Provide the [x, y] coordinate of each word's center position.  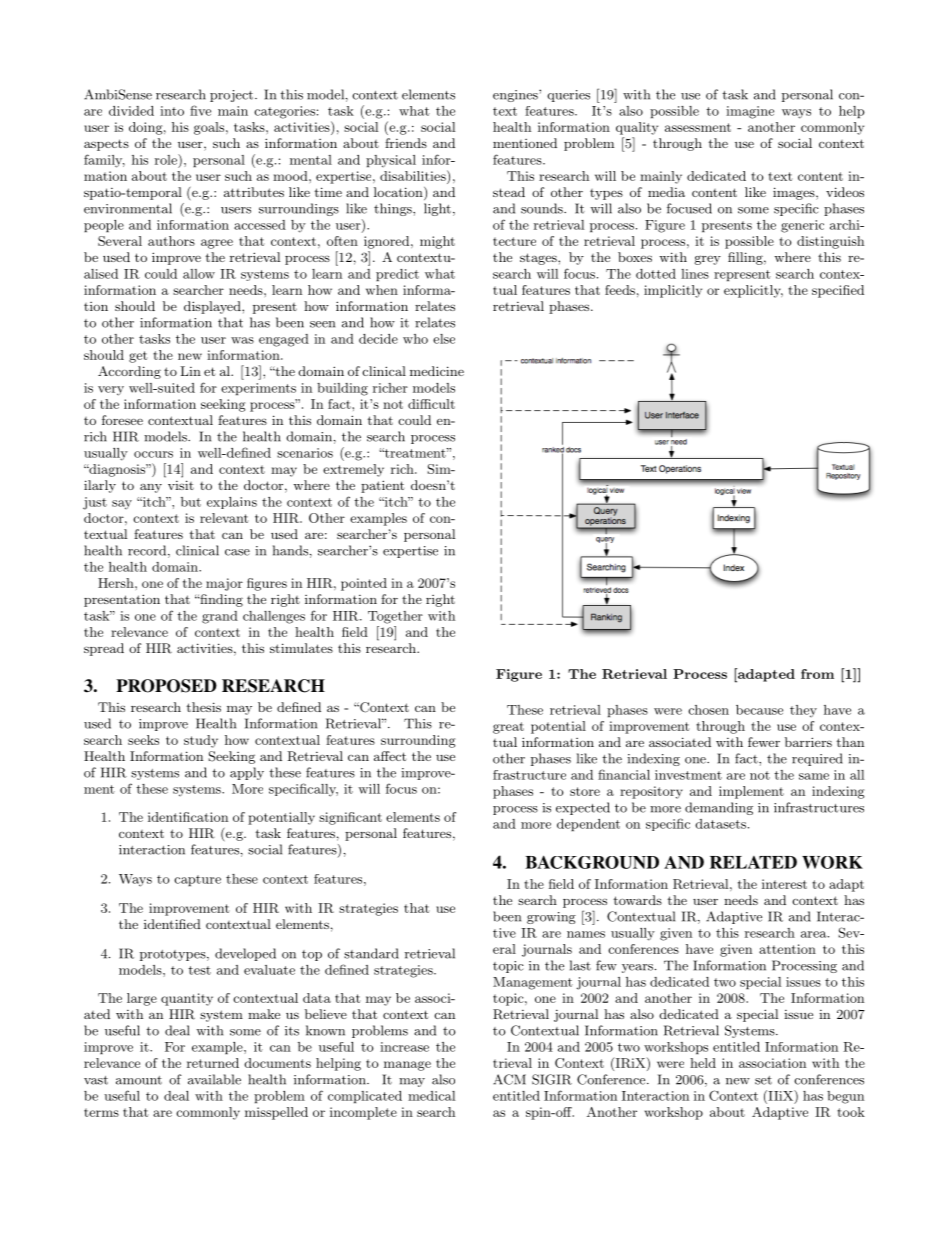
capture [197, 880]
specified [838, 291]
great [508, 728]
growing [551, 918]
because [759, 710]
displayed [213, 307]
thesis [203, 707]
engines [516, 96]
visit [181, 485]
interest [784, 884]
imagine [750, 112]
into [172, 111]
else [444, 339]
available [214, 1079]
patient [382, 486]
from [817, 674]
